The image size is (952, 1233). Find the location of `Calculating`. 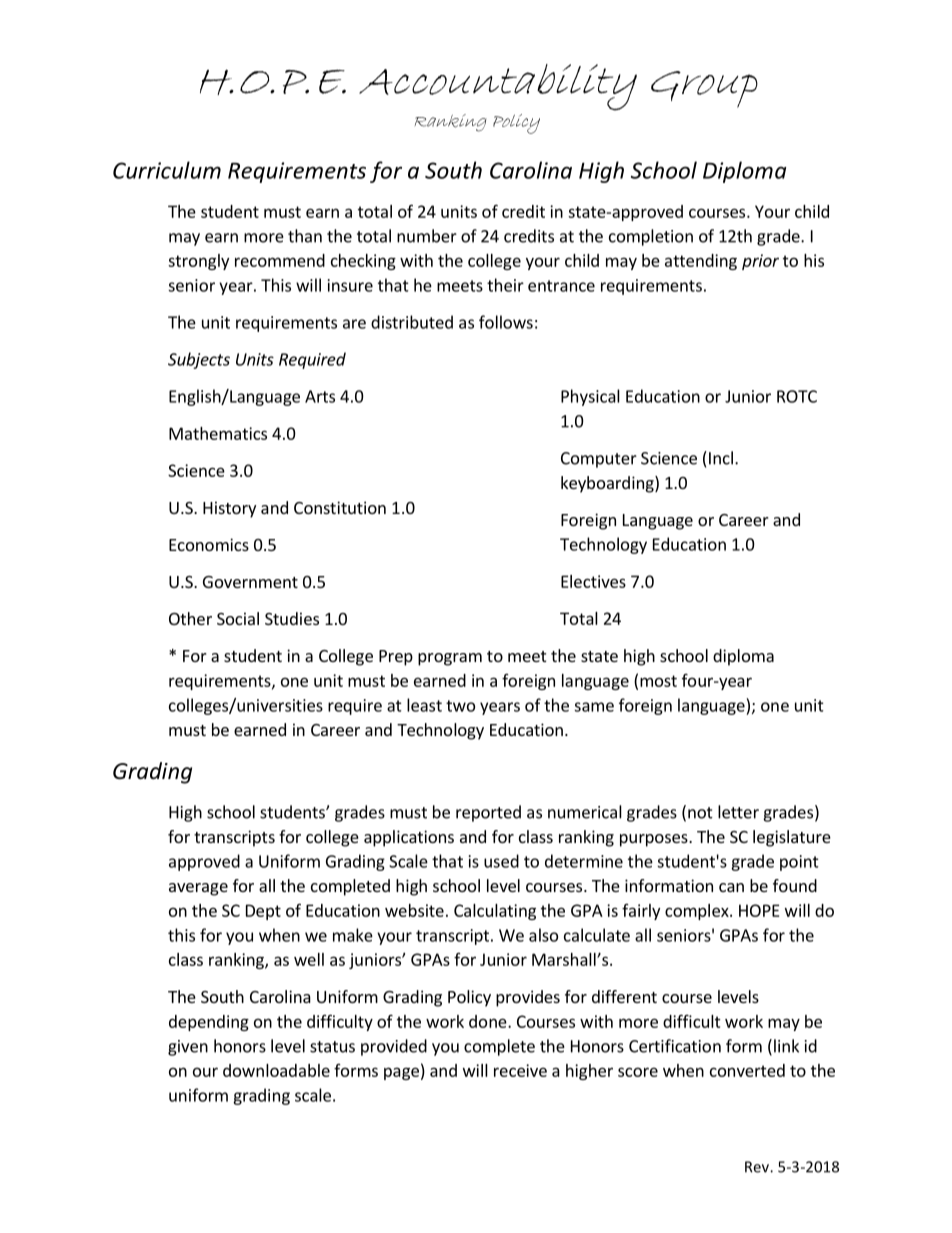

Calculating is located at coordinates (495, 912).
